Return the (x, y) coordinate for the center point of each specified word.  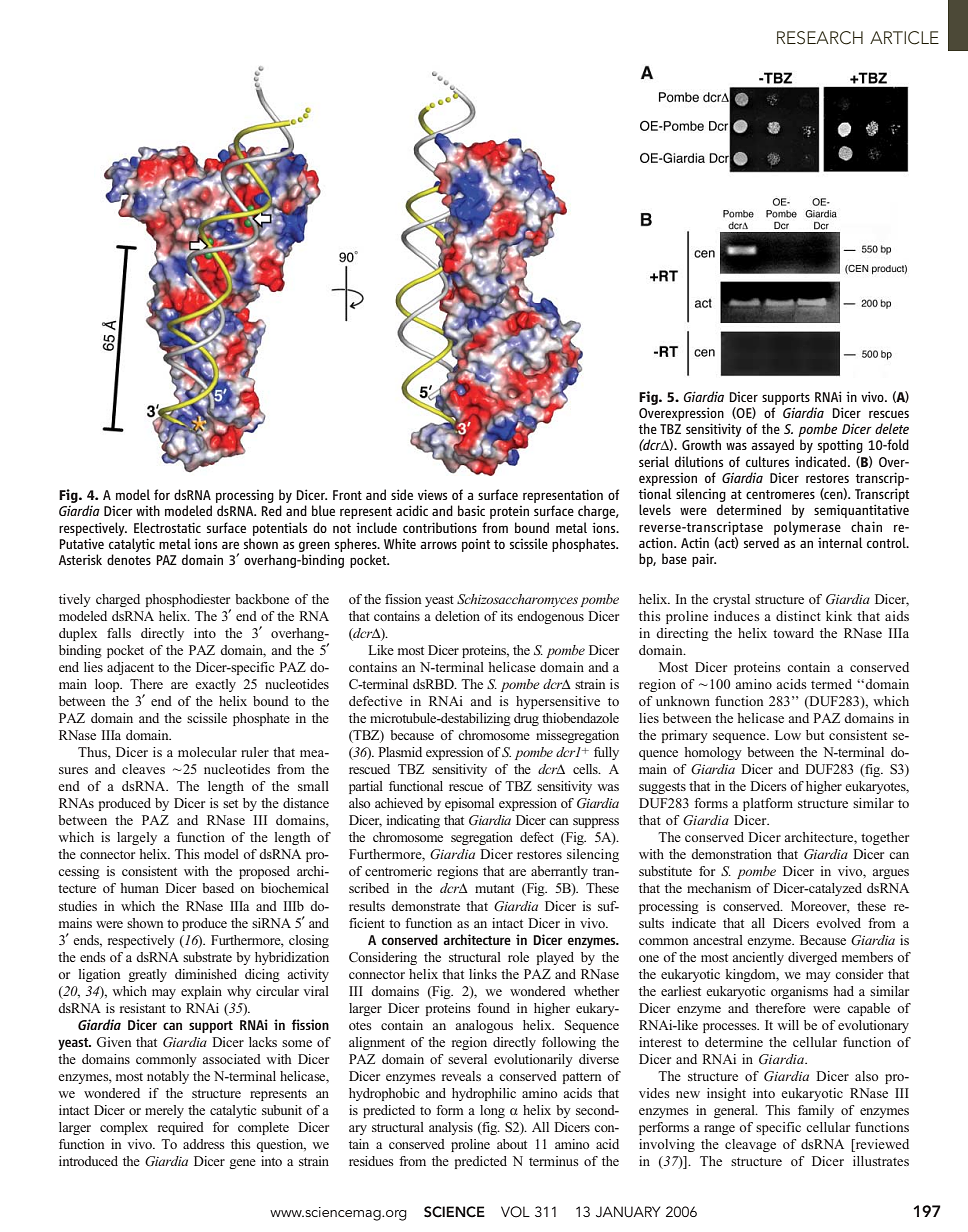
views (432, 494)
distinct (798, 616)
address (204, 1144)
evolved (838, 923)
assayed (772, 446)
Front (347, 495)
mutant (494, 888)
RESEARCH (820, 38)
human (139, 888)
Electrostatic (167, 527)
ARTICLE (904, 38)
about (512, 1144)
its (507, 616)
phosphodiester (188, 600)
